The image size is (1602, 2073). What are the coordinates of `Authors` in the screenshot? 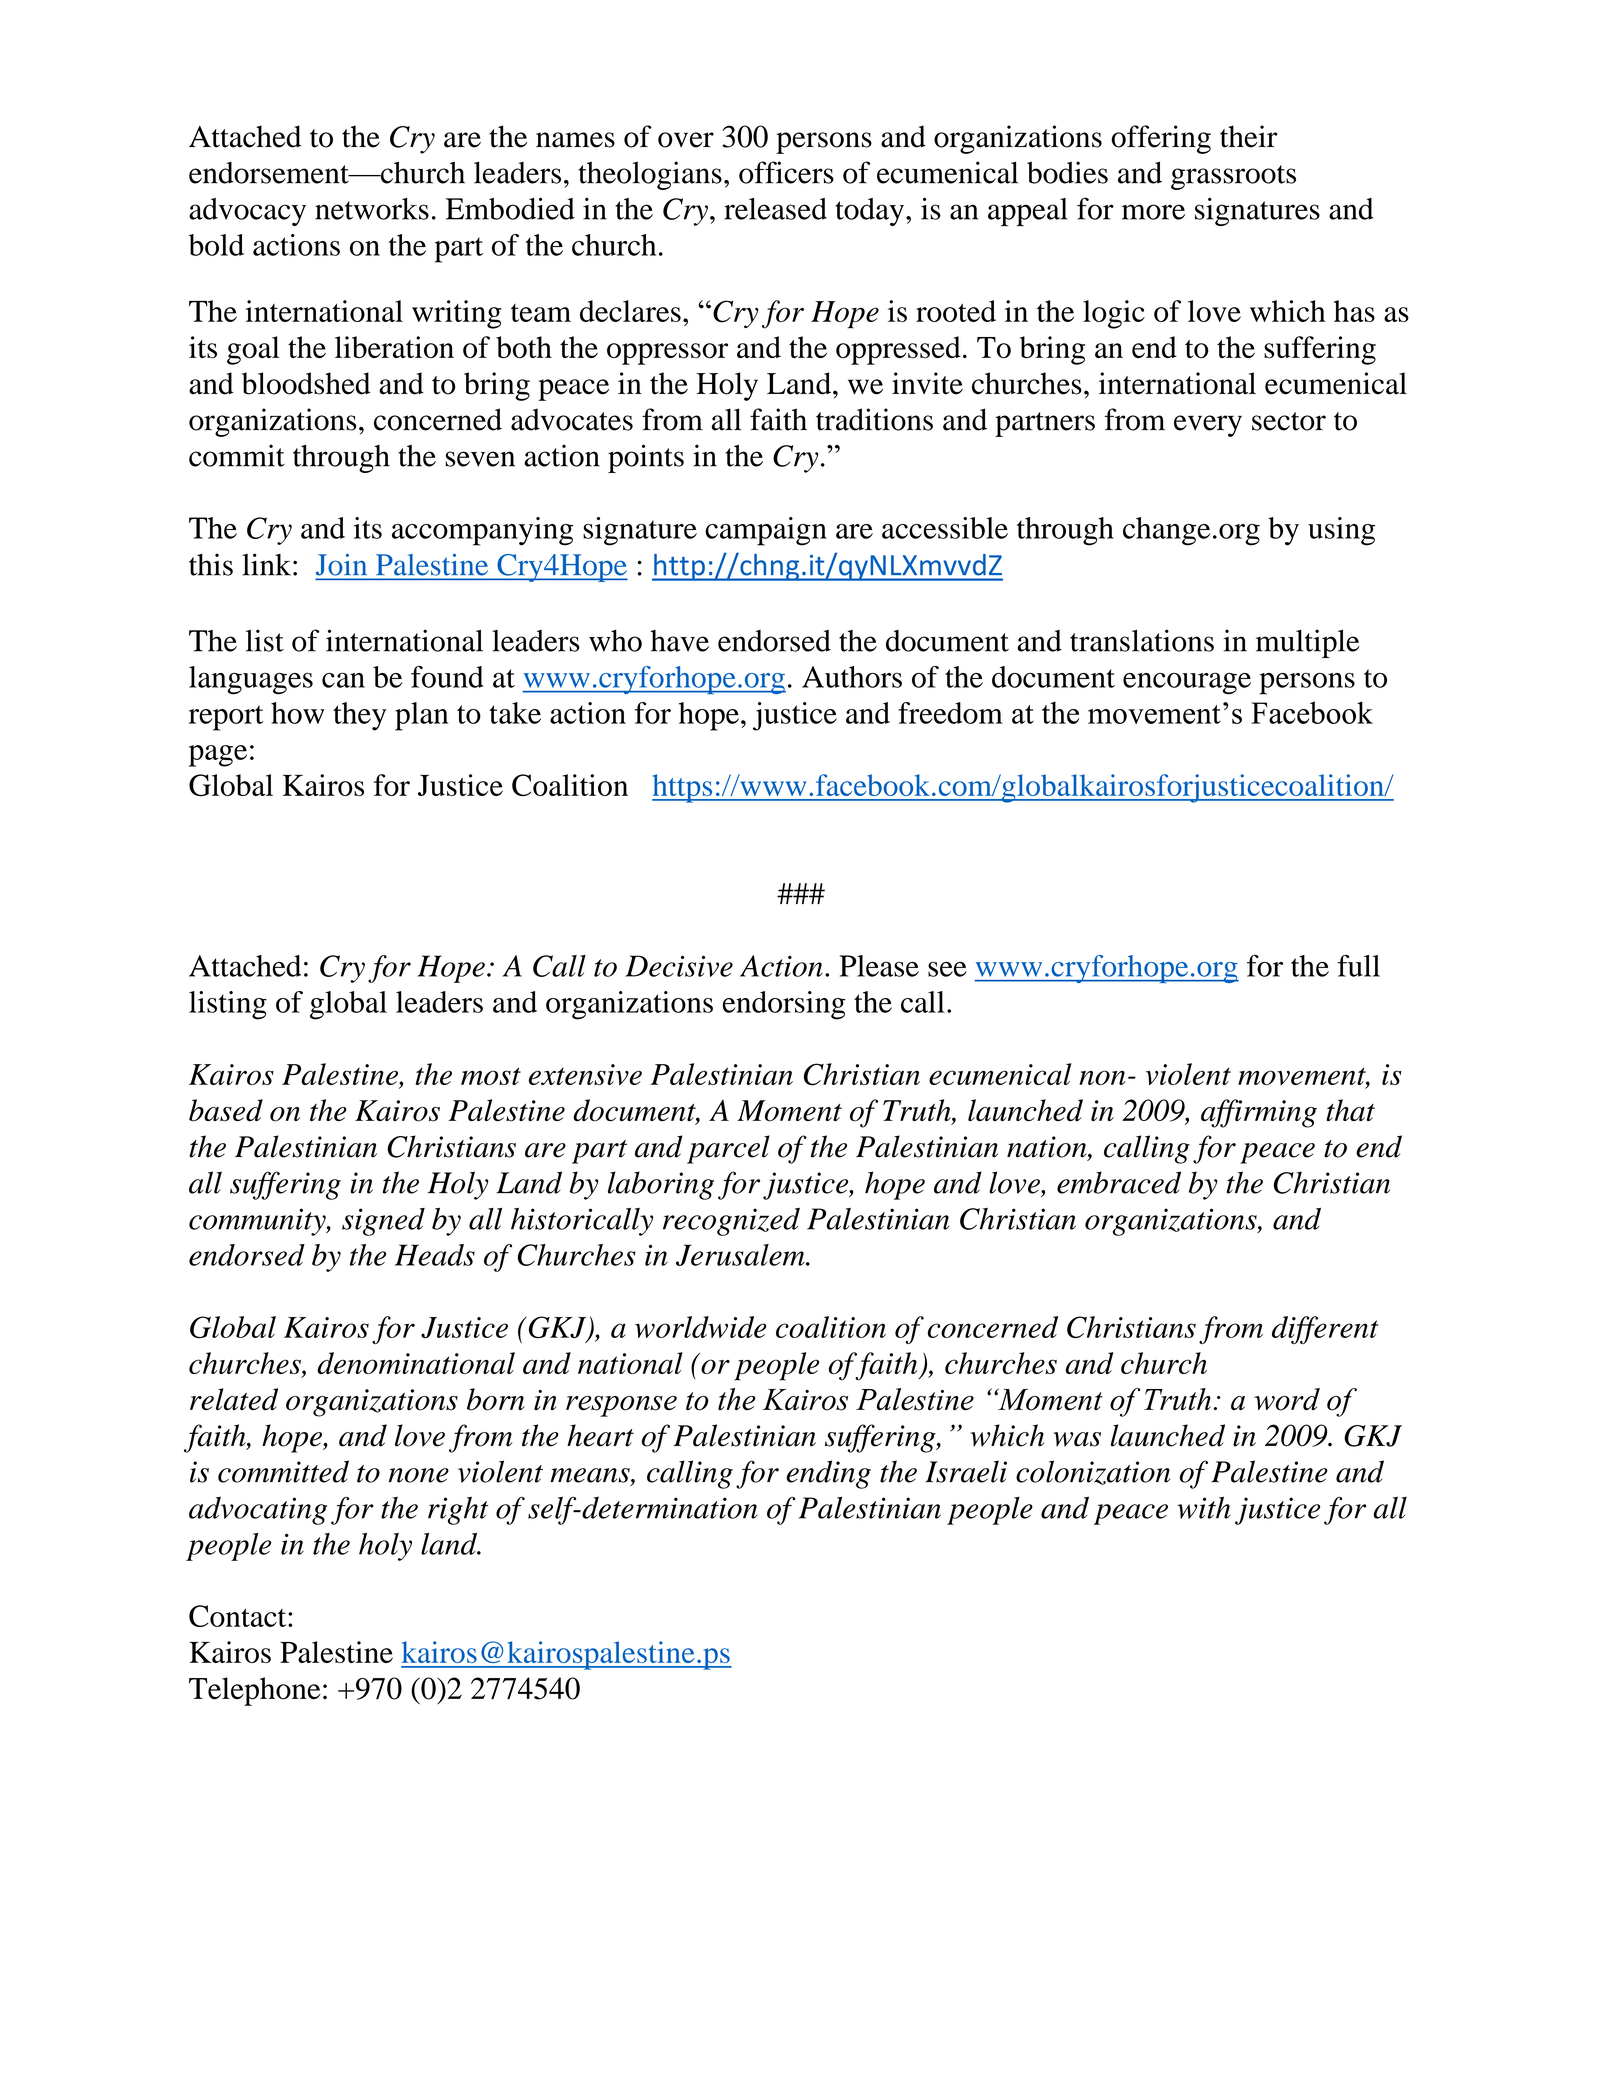 It's located at (852, 677).
